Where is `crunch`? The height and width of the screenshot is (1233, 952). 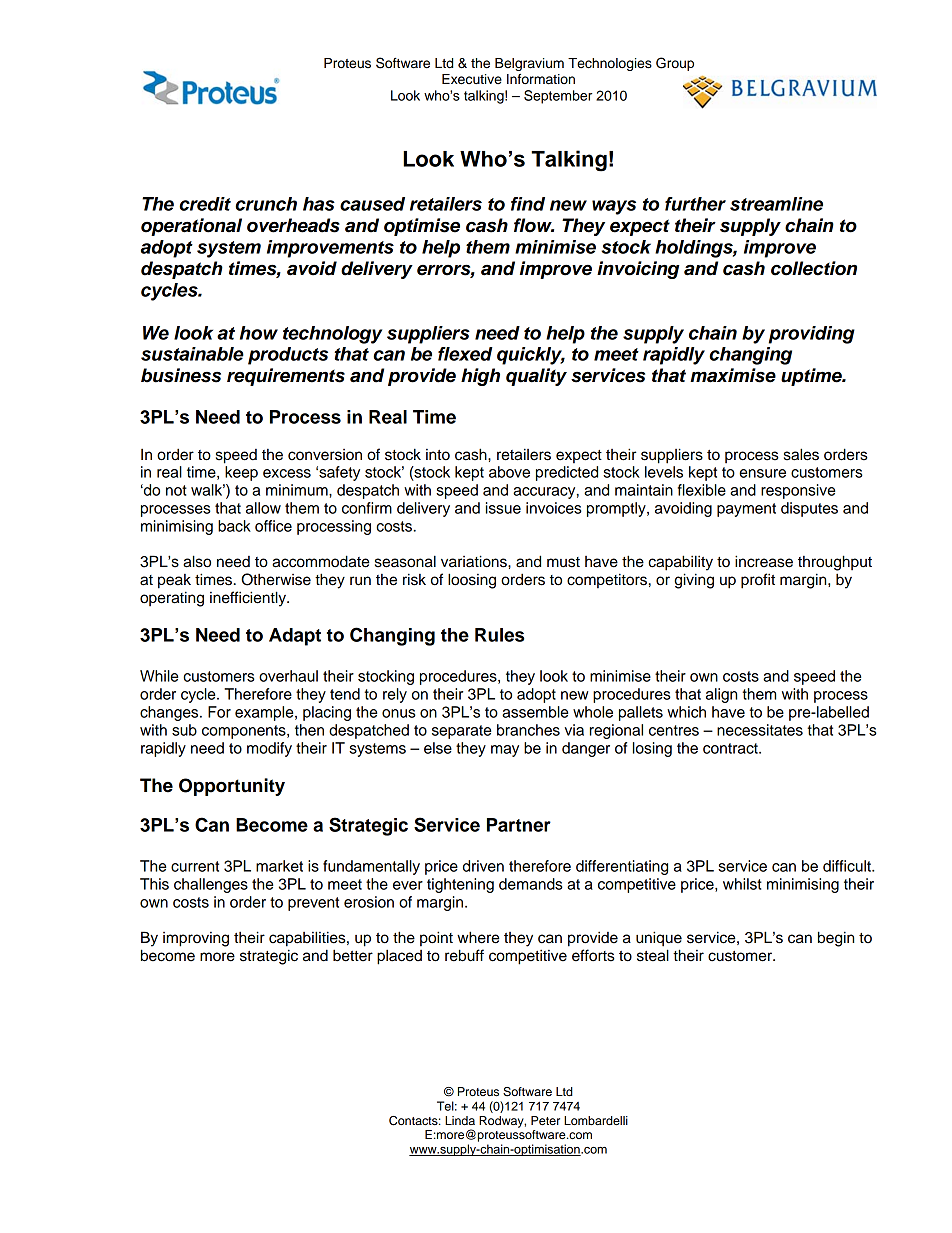 crunch is located at coordinates (266, 204).
